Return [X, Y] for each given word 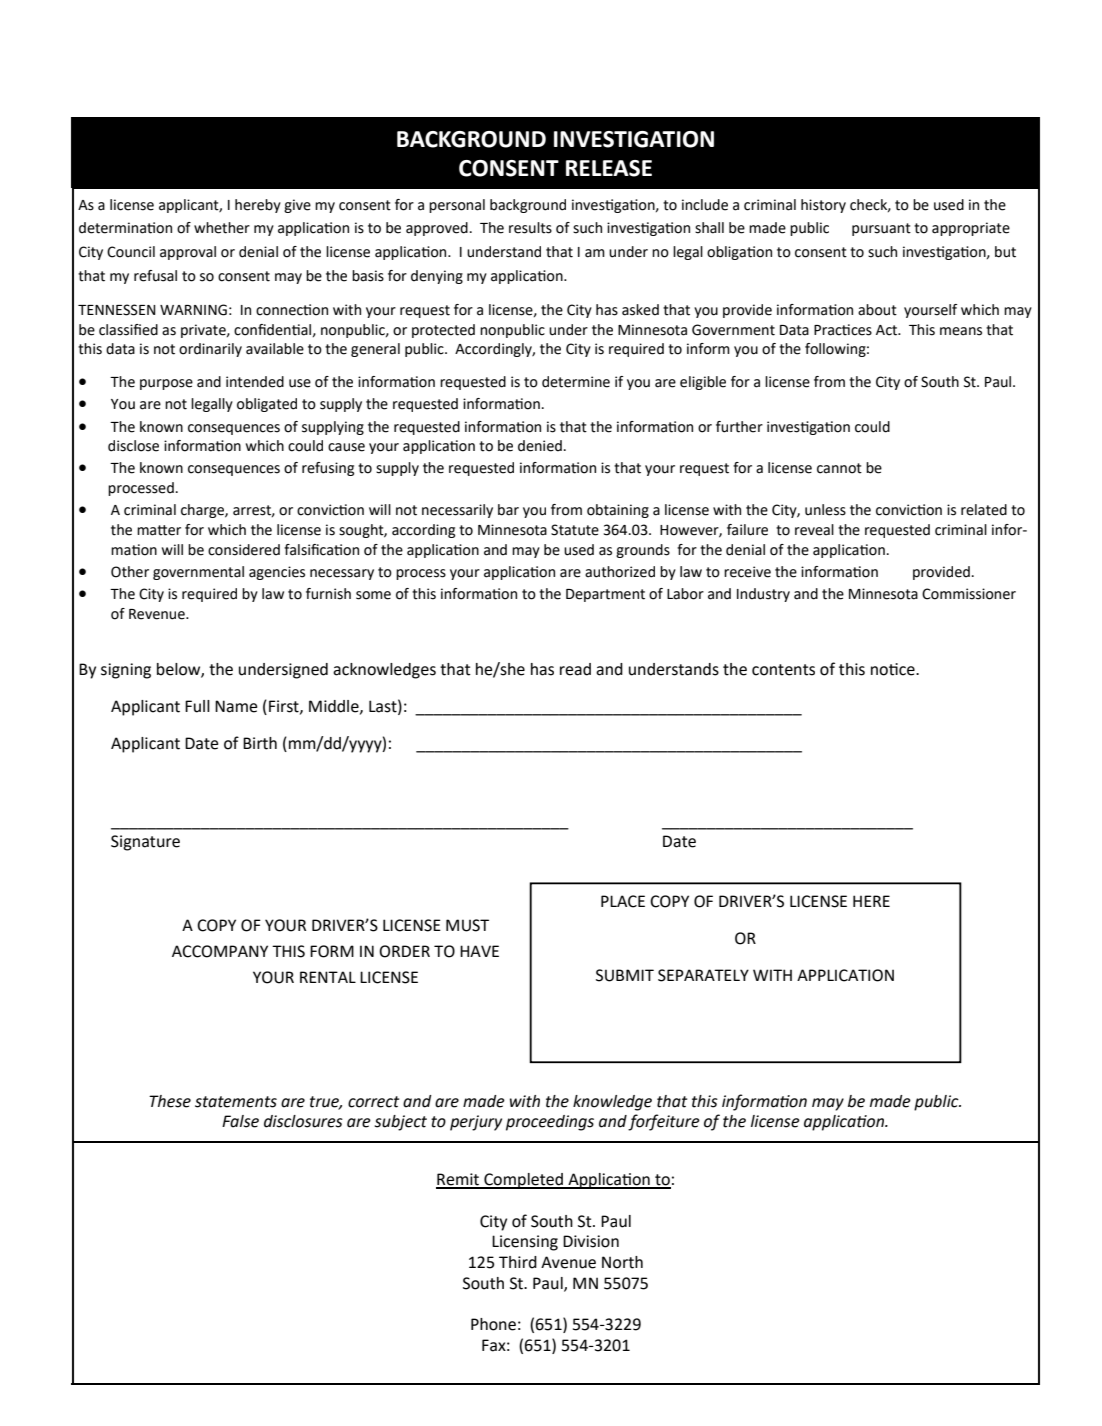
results [530, 228]
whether [222, 228]
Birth [260, 743]
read [575, 669]
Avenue [568, 1262]
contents [783, 670]
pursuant [881, 229]
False [240, 1121]
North [622, 1262]
